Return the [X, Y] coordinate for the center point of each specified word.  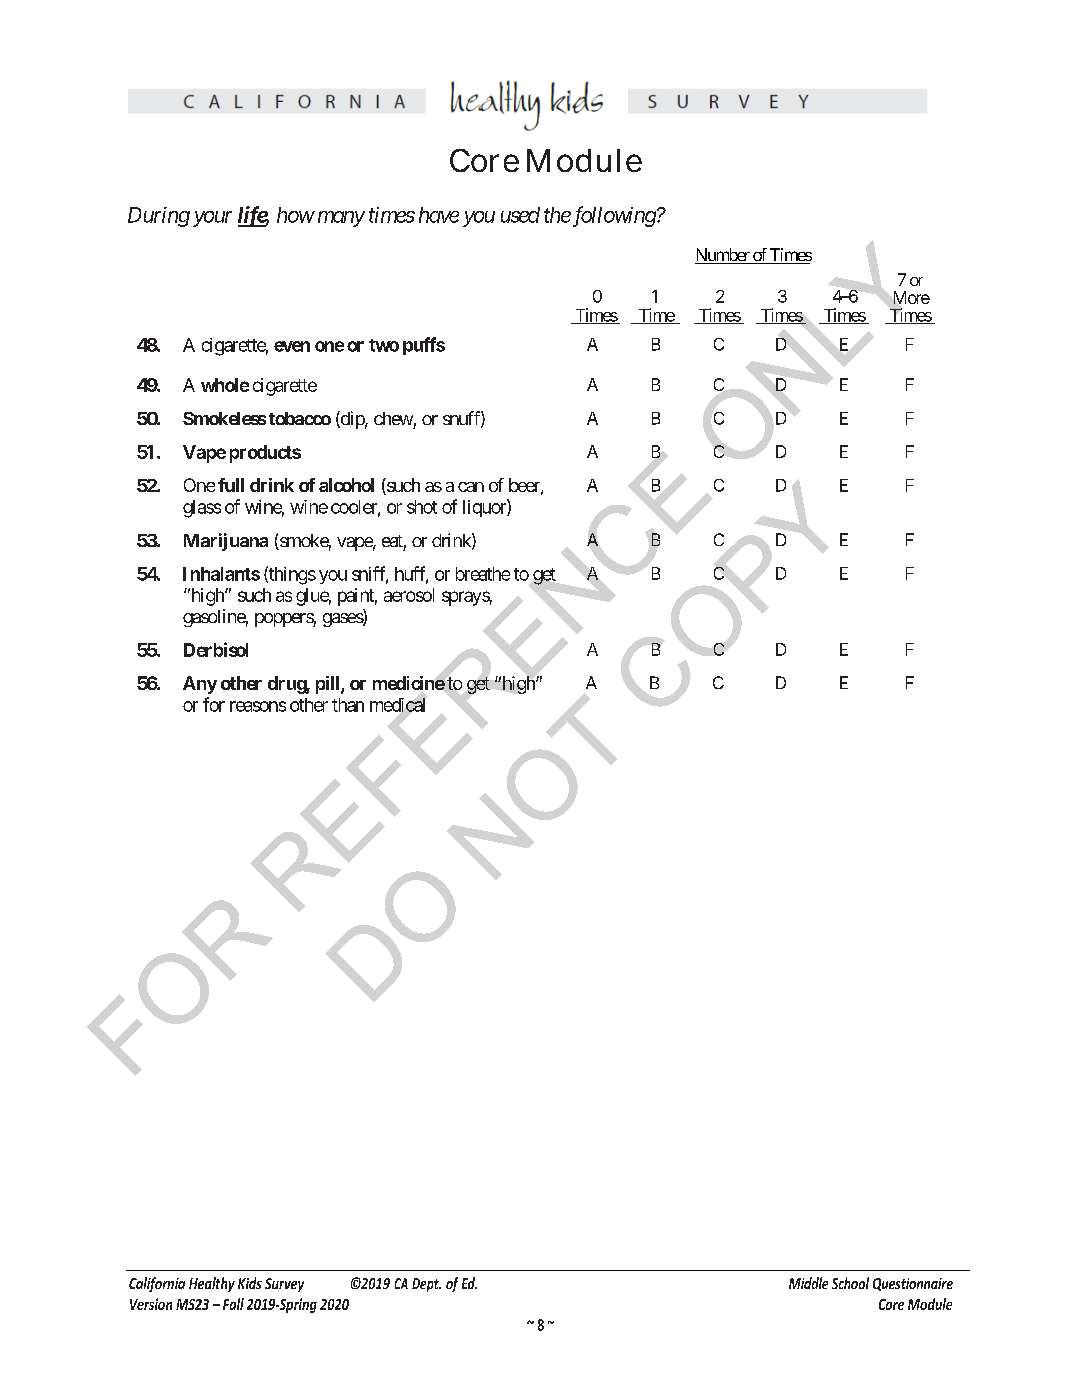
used [520, 215]
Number [723, 256]
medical [397, 705]
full [231, 485]
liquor [485, 508]
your [212, 219]
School [850, 1283]
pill [329, 685]
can [471, 487]
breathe [483, 574]
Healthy [212, 1284]
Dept [426, 1285]
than [348, 705]
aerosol [409, 595]
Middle [808, 1283]
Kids [250, 1283]
